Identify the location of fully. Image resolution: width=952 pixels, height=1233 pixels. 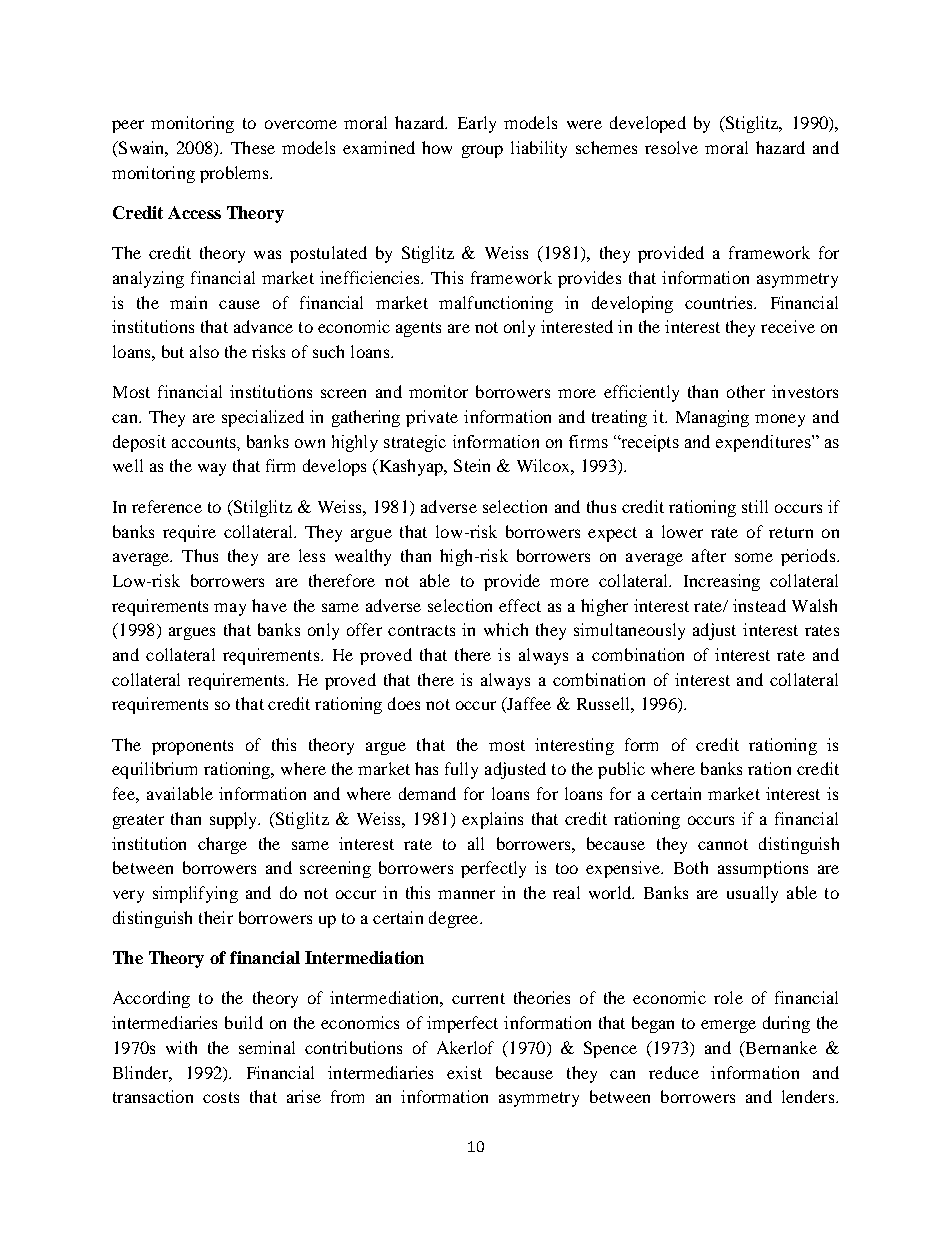
(461, 770).
